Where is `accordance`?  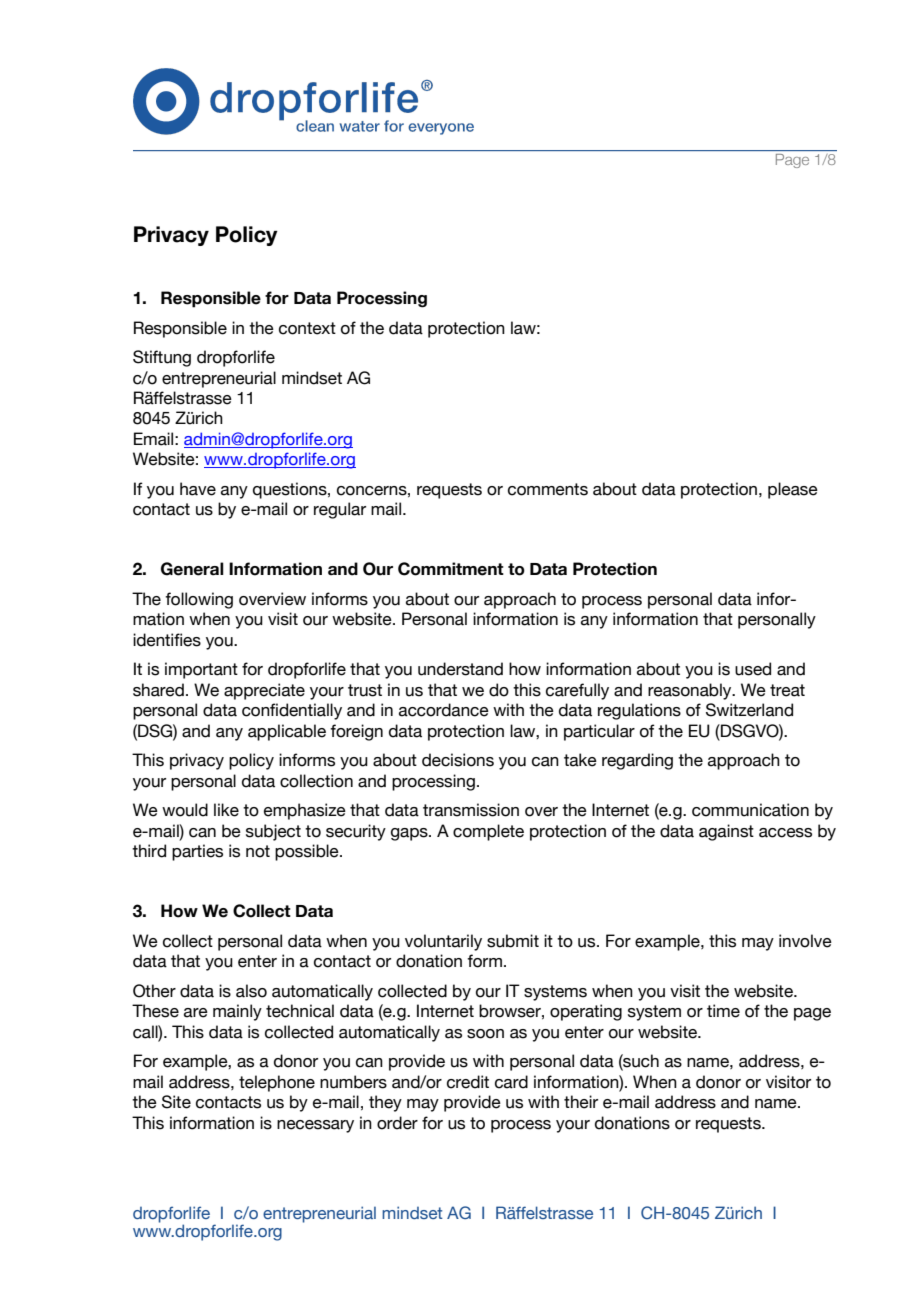 accordance is located at coordinates (444, 710).
